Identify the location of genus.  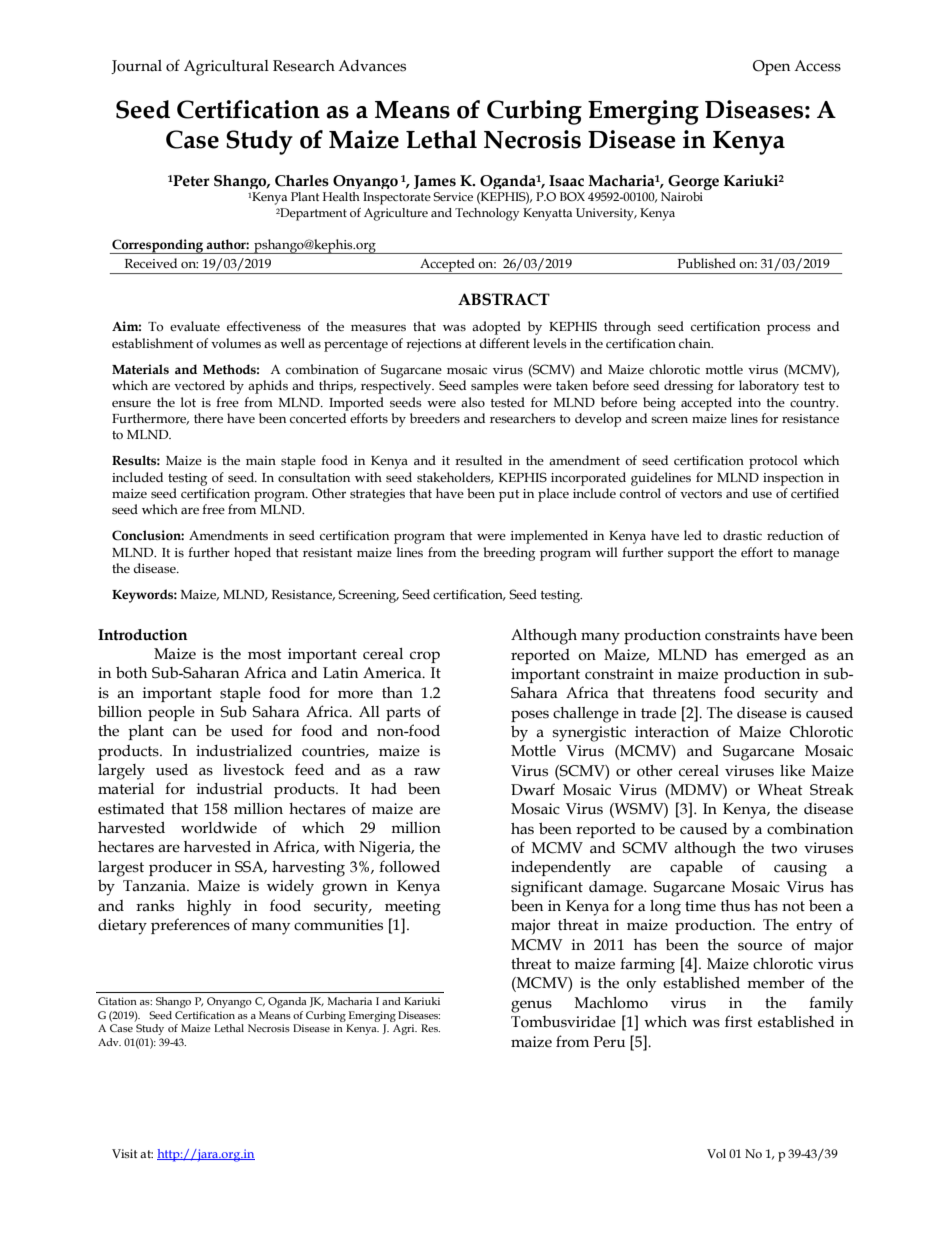
(531, 1006).
